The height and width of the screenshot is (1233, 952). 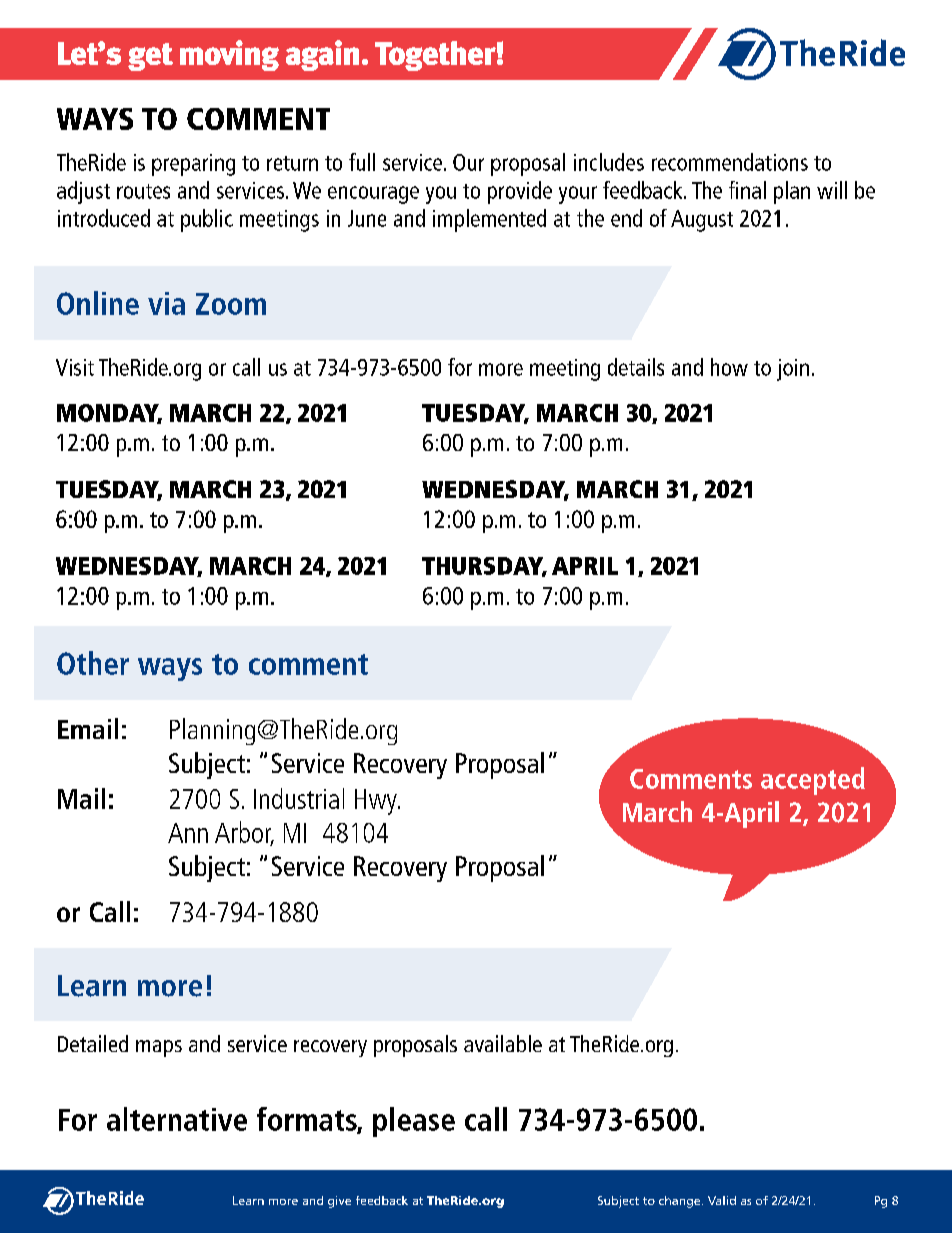 What do you see at coordinates (177, 1119) in the screenshot?
I see `alternative` at bounding box center [177, 1119].
